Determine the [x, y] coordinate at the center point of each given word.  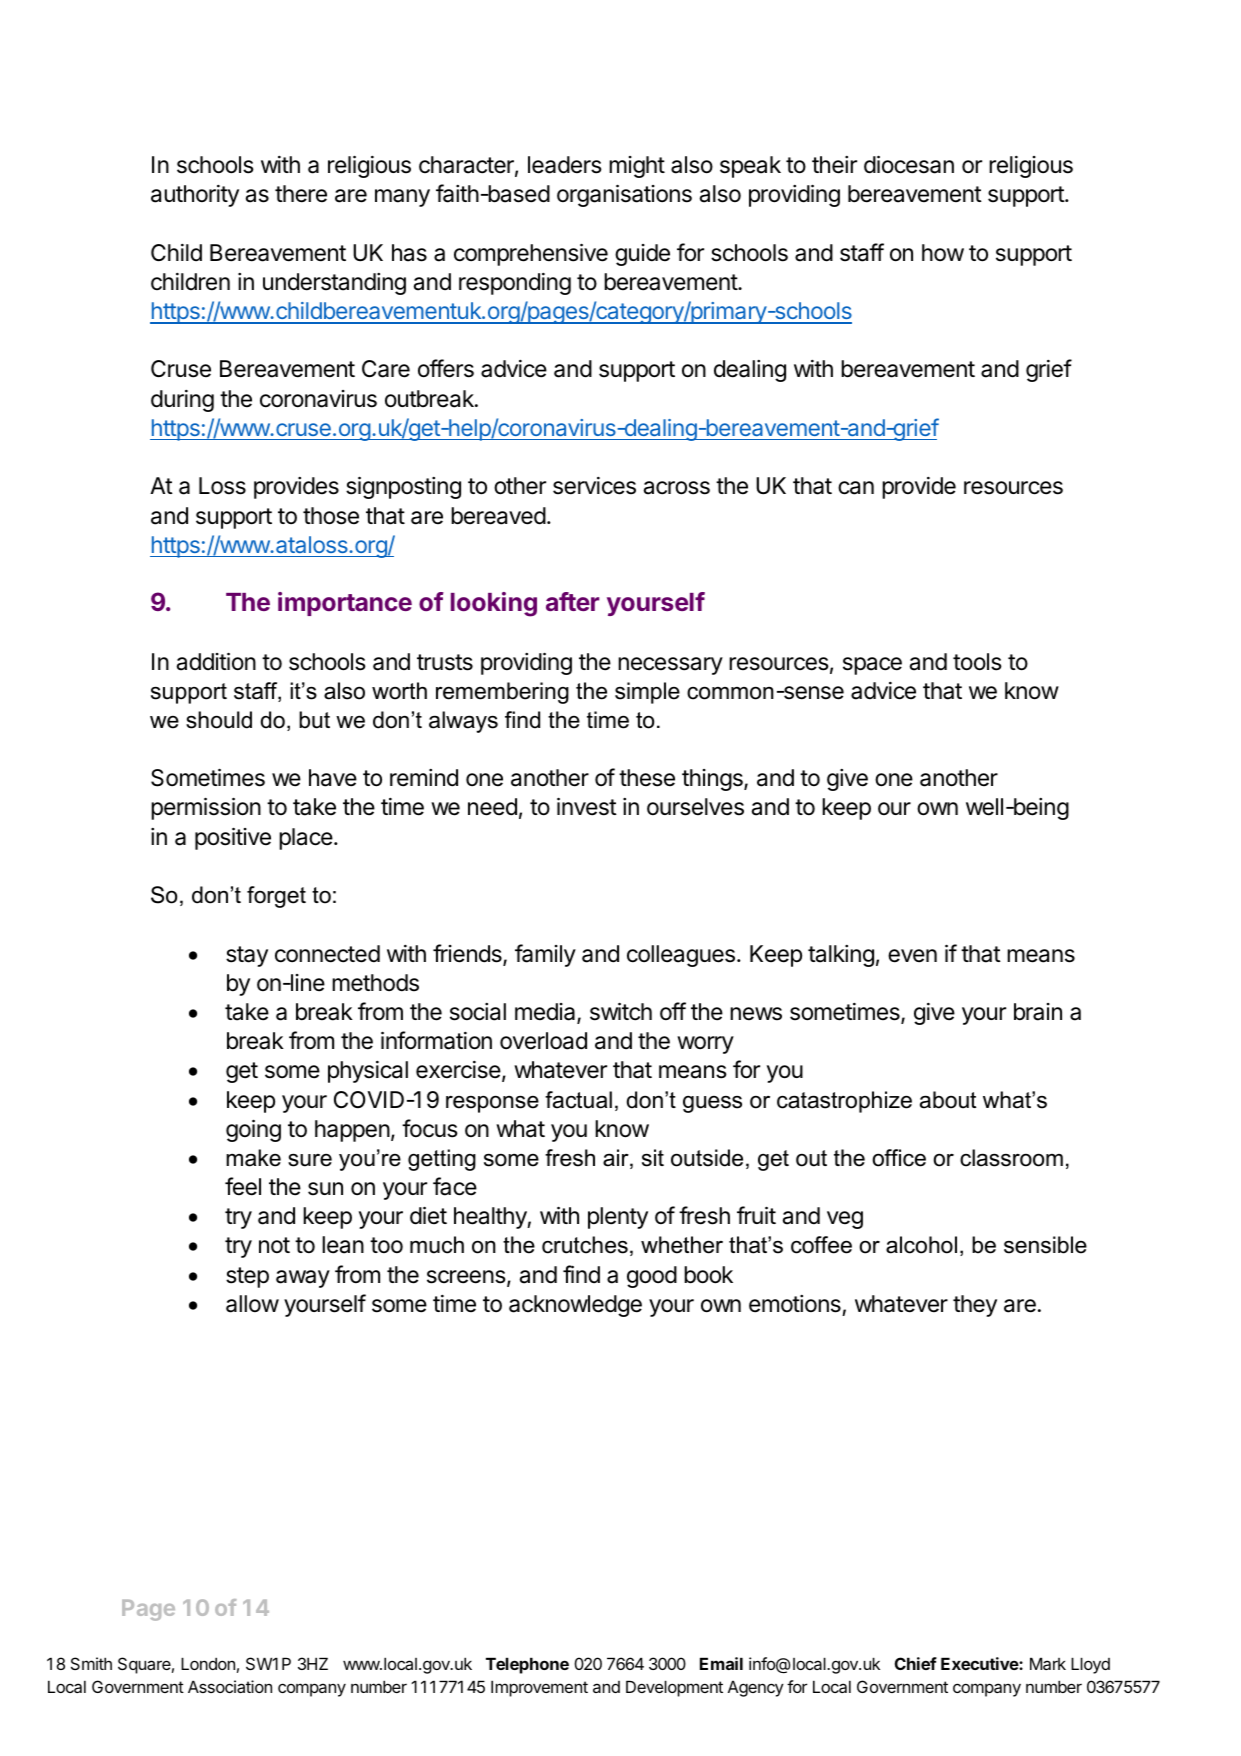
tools [977, 662]
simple [647, 693]
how [943, 253]
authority [195, 196]
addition [216, 661]
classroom [1011, 1158]
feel [243, 1186]
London [208, 1663]
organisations [624, 195]
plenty [618, 1218]
